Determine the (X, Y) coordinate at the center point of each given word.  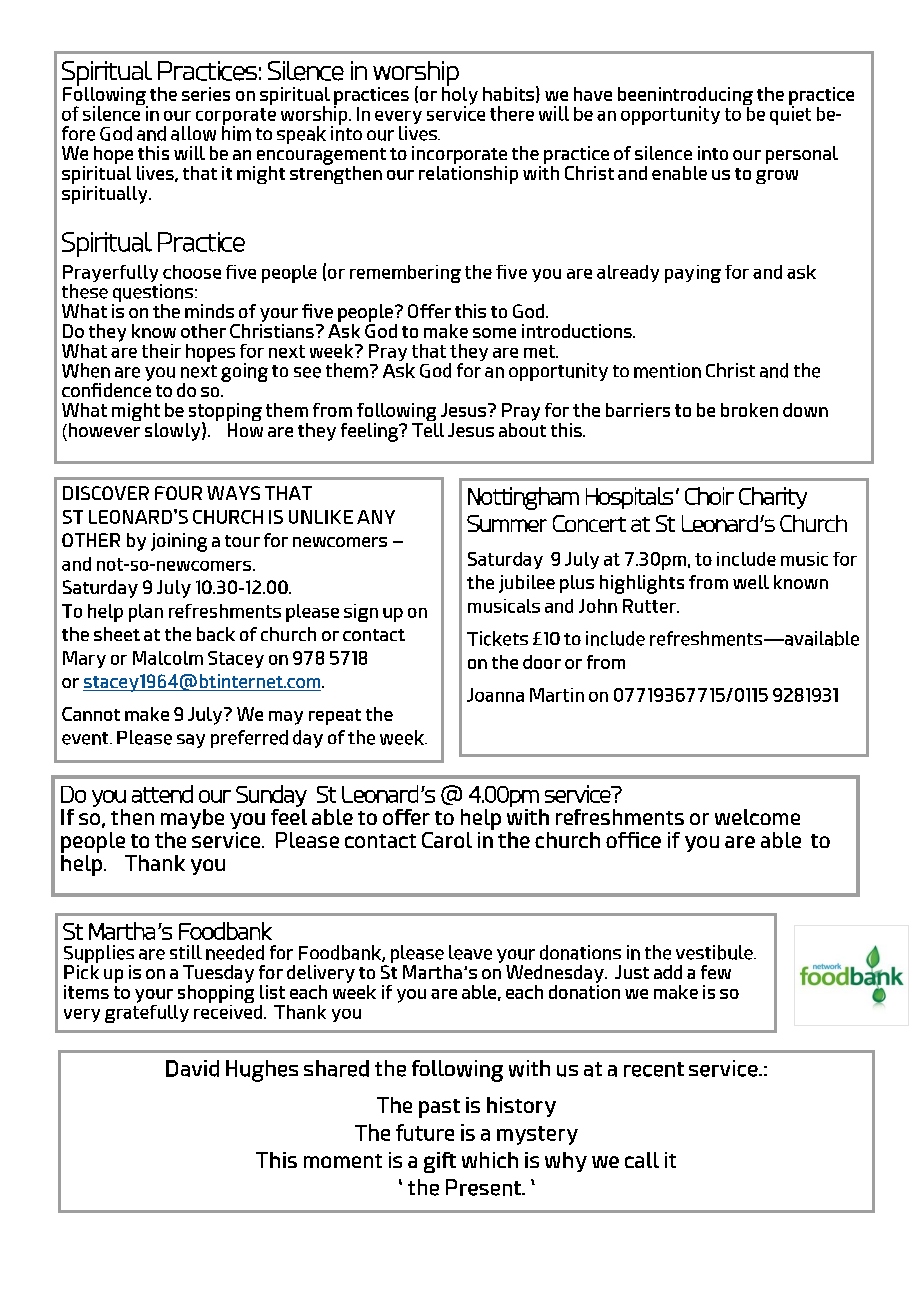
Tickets (497, 638)
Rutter (650, 606)
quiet (790, 114)
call (642, 1160)
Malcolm (168, 658)
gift (440, 1162)
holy (460, 95)
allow (193, 133)
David (192, 1068)
